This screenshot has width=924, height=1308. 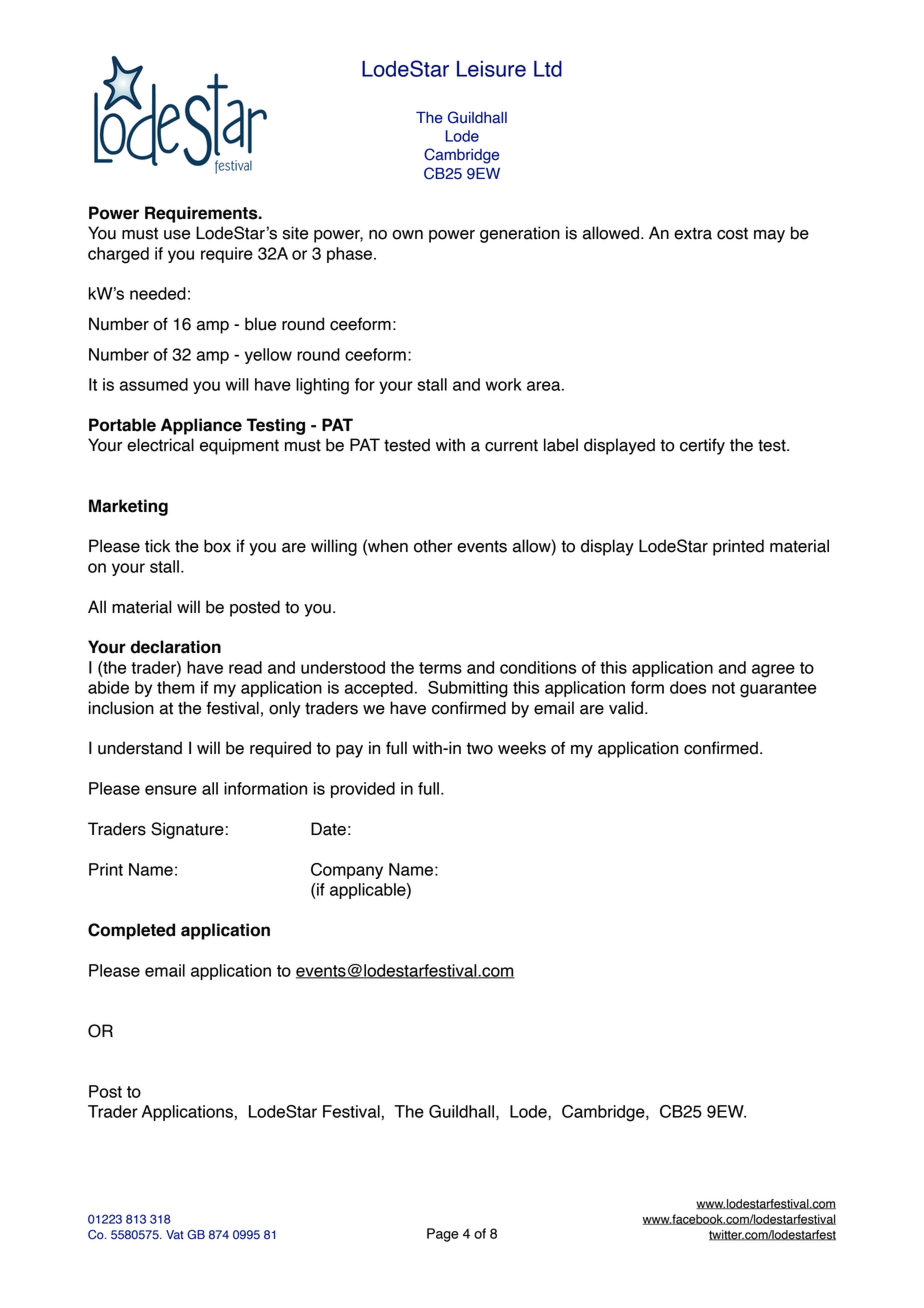 I want to click on Leisure, so click(x=491, y=69).
